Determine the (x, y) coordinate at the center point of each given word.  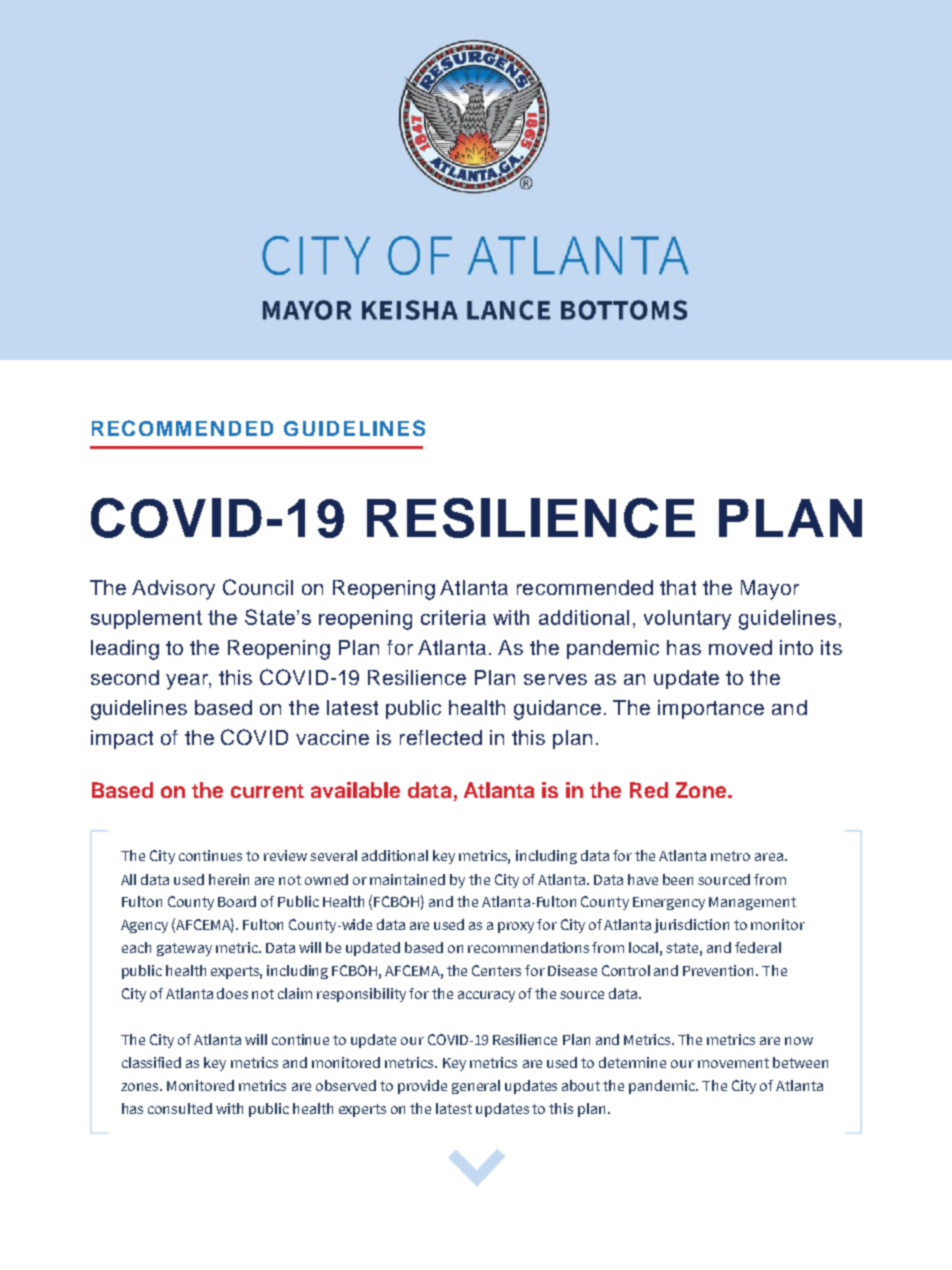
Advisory (173, 590)
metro (730, 856)
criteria (453, 617)
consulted (180, 1108)
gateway (184, 949)
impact (122, 739)
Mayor (770, 590)
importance (711, 709)
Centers (496, 970)
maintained (407, 879)
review (285, 855)
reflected (441, 737)
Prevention (720, 970)
